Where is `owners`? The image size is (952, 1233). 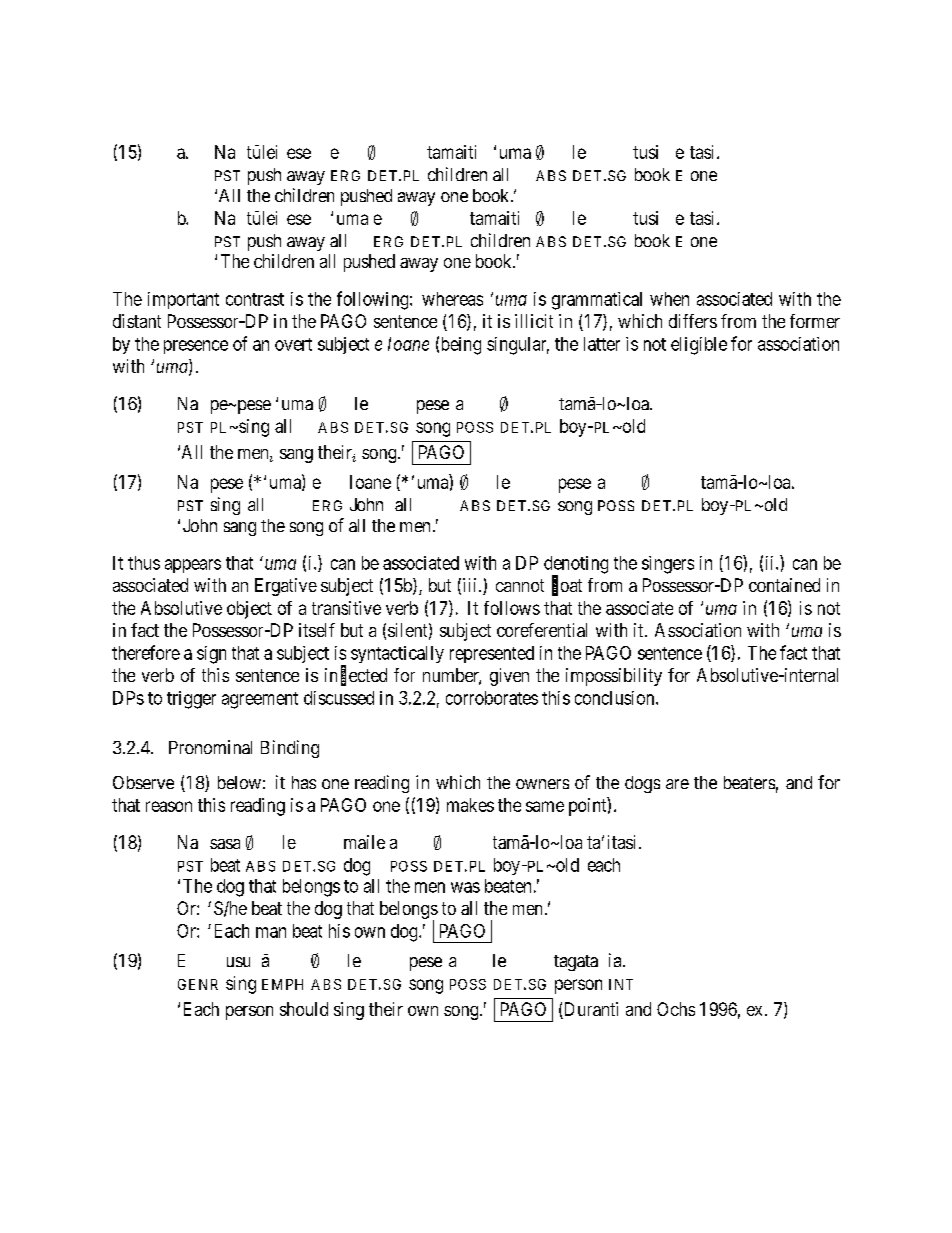 owners is located at coordinates (542, 784).
